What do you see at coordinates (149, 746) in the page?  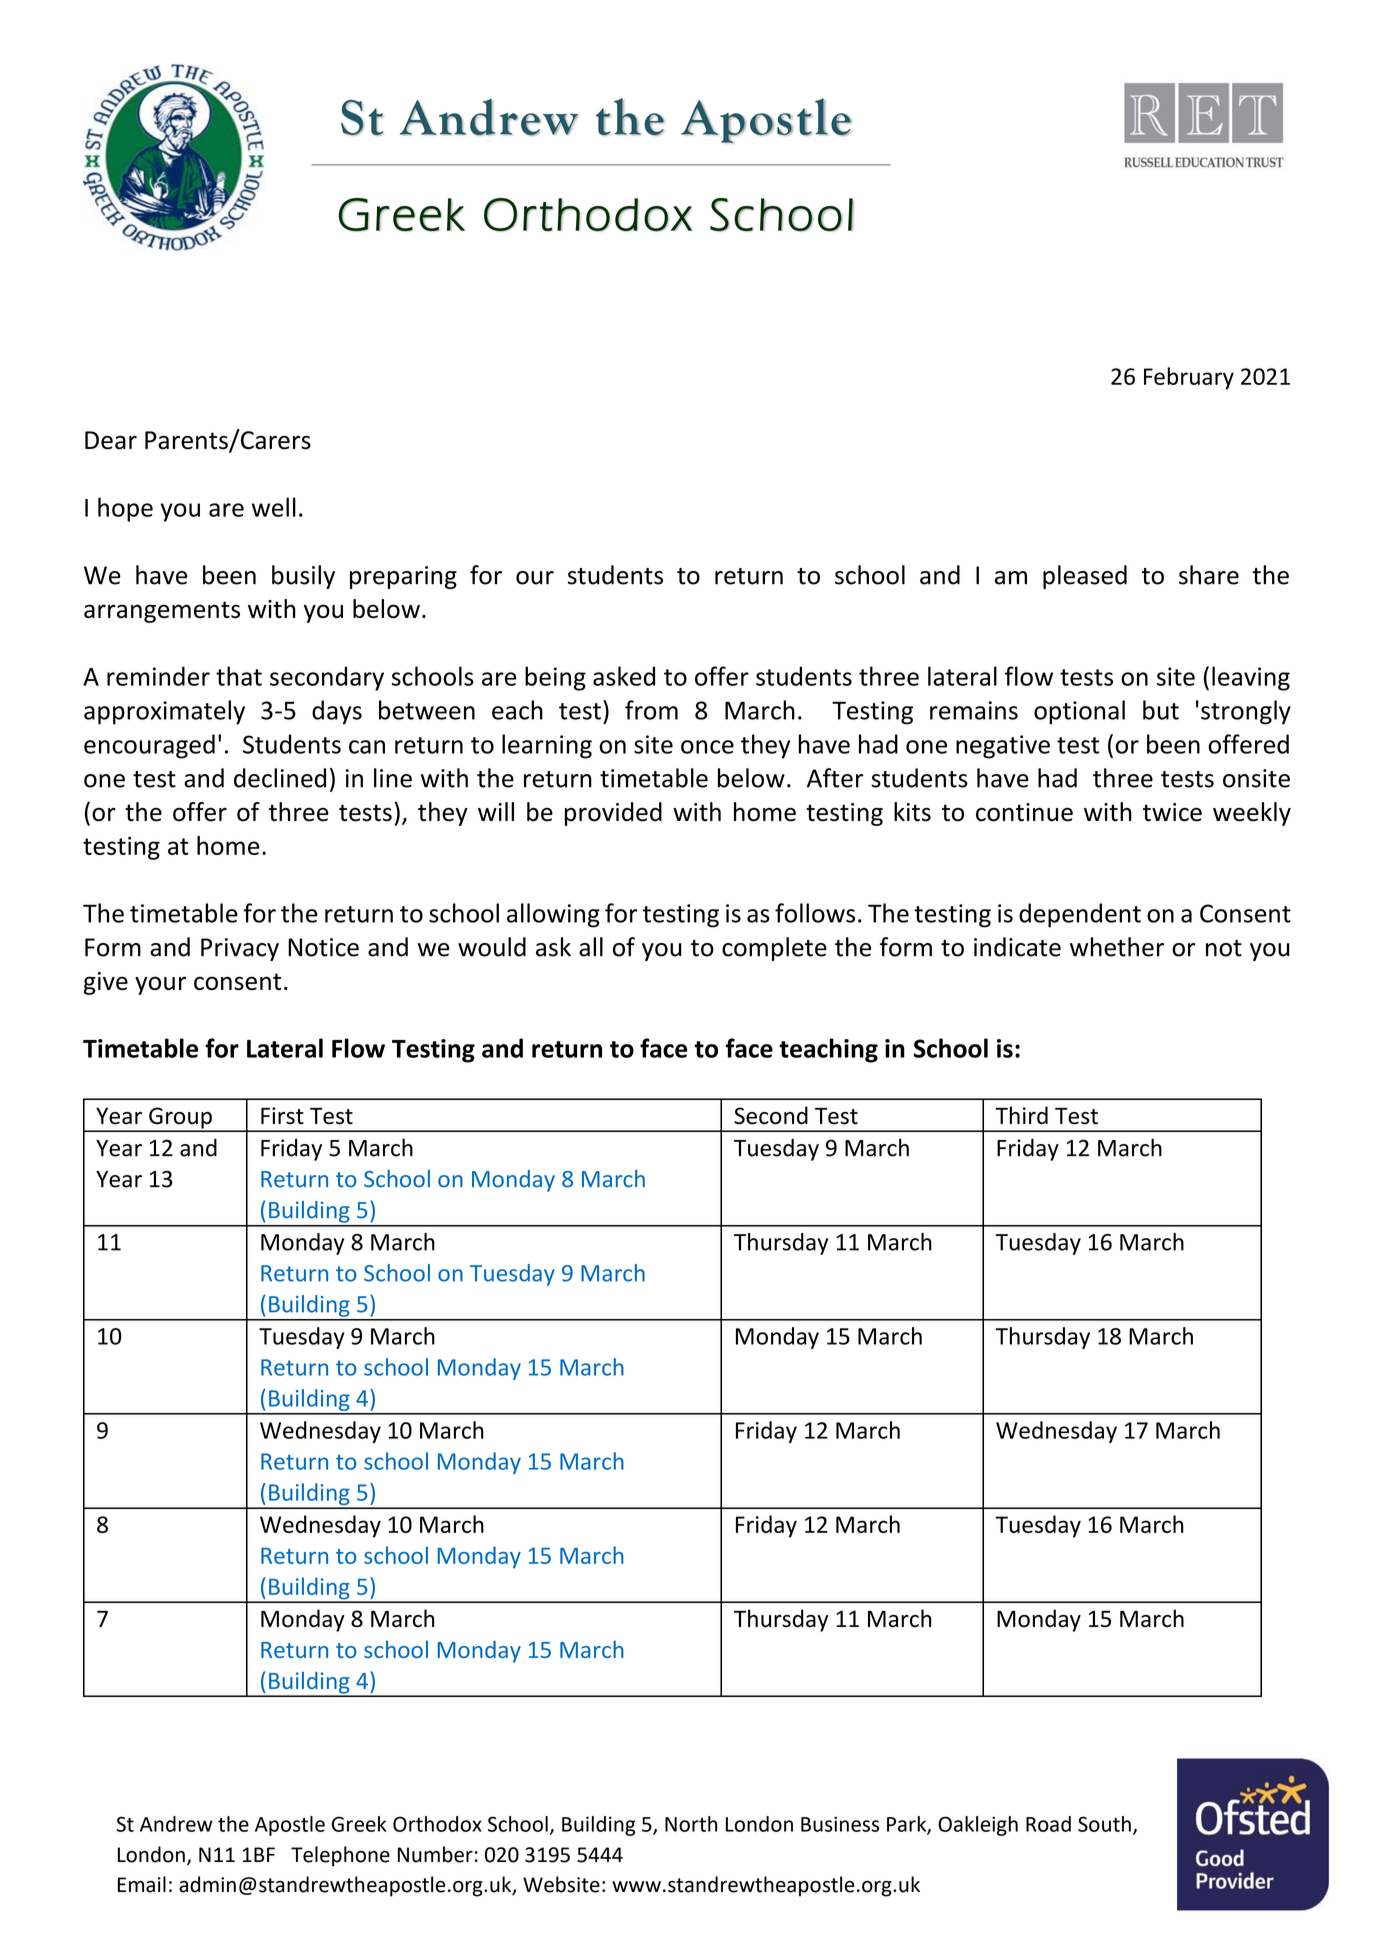 I see `encouraged` at bounding box center [149, 746].
